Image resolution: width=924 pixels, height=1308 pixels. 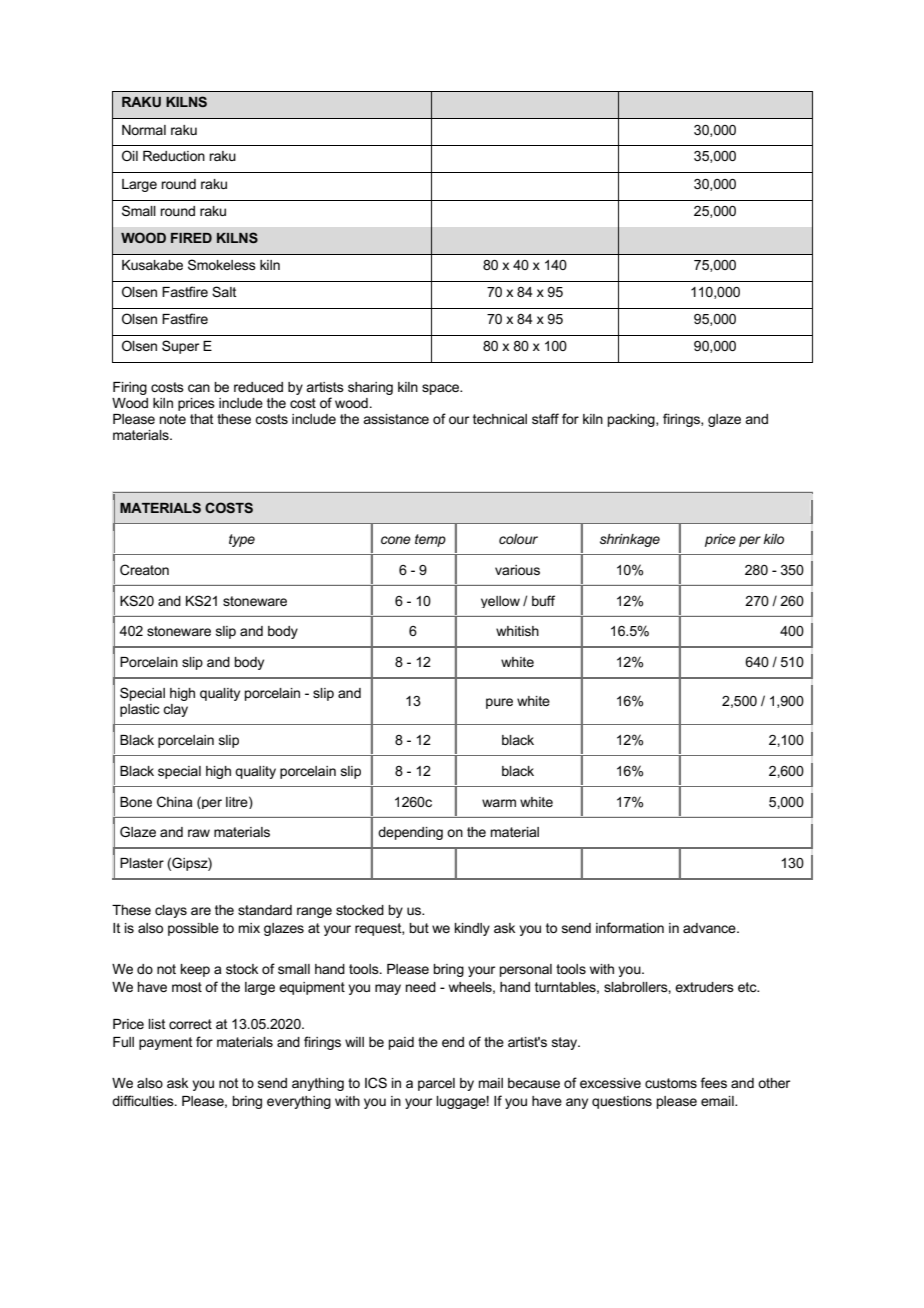 I want to click on Smokeless, so click(x=222, y=264).
